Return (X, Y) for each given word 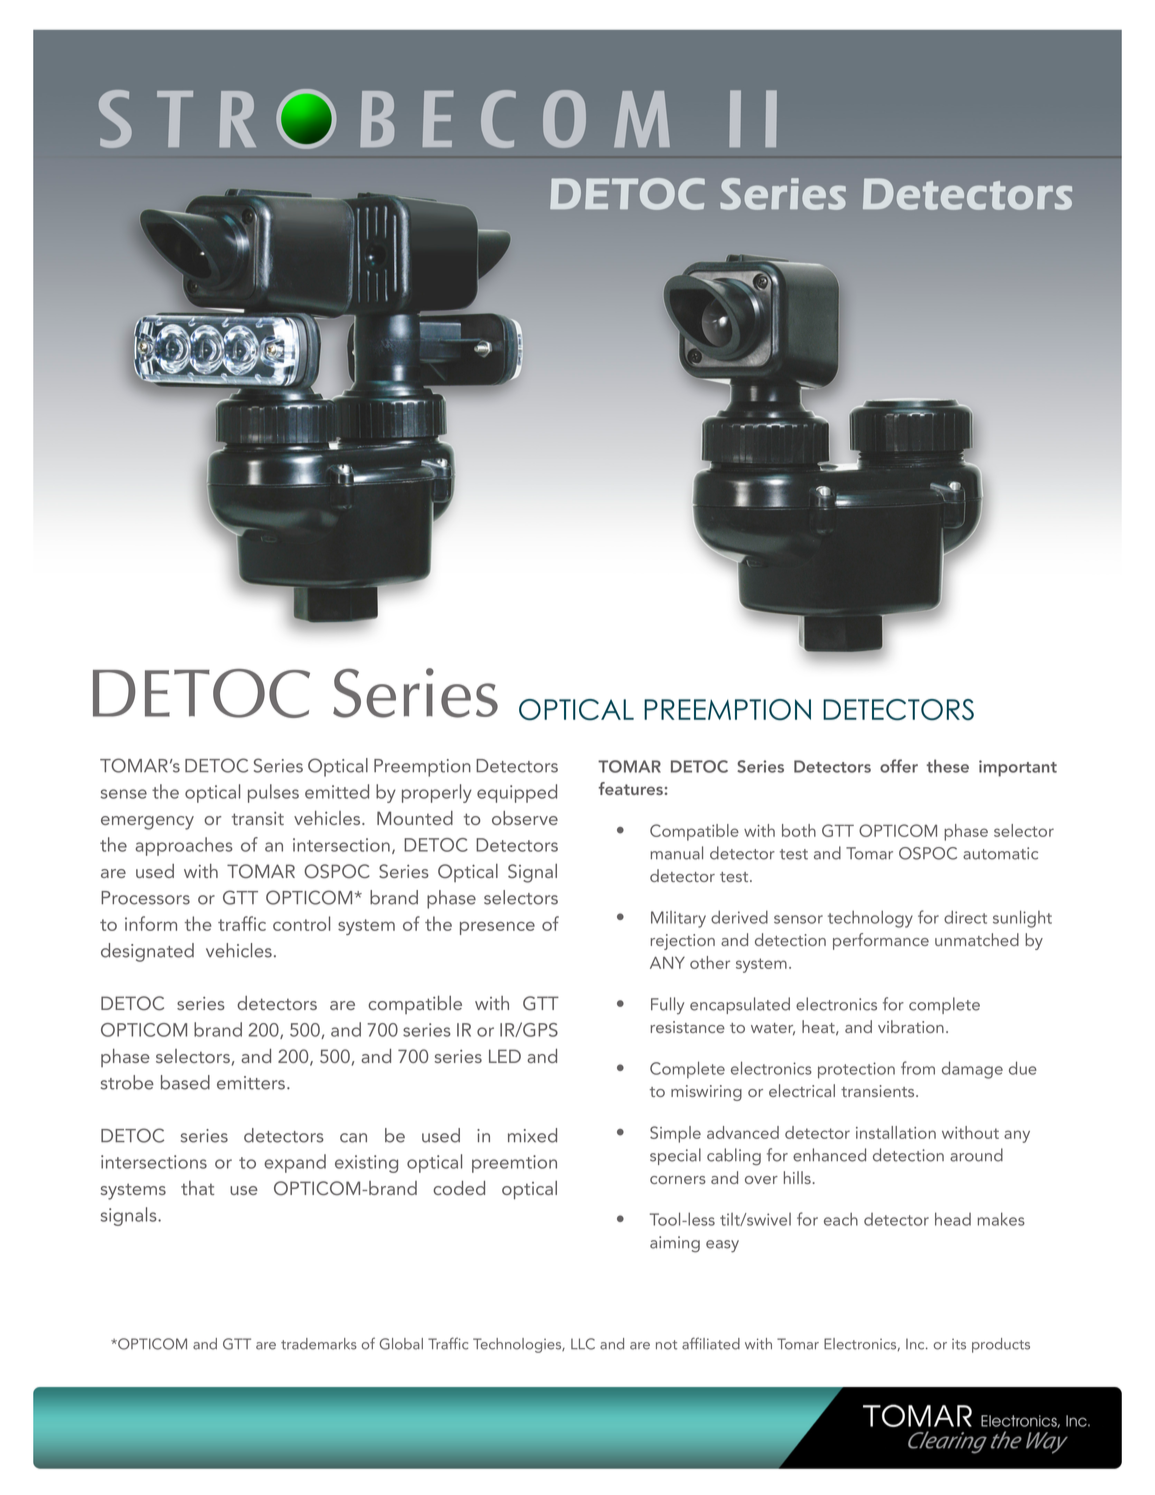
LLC (583, 1344)
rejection (683, 942)
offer (899, 766)
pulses (273, 793)
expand (295, 1163)
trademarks (319, 1344)
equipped (517, 793)
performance (881, 941)
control (301, 923)
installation (896, 1132)
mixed (532, 1135)
